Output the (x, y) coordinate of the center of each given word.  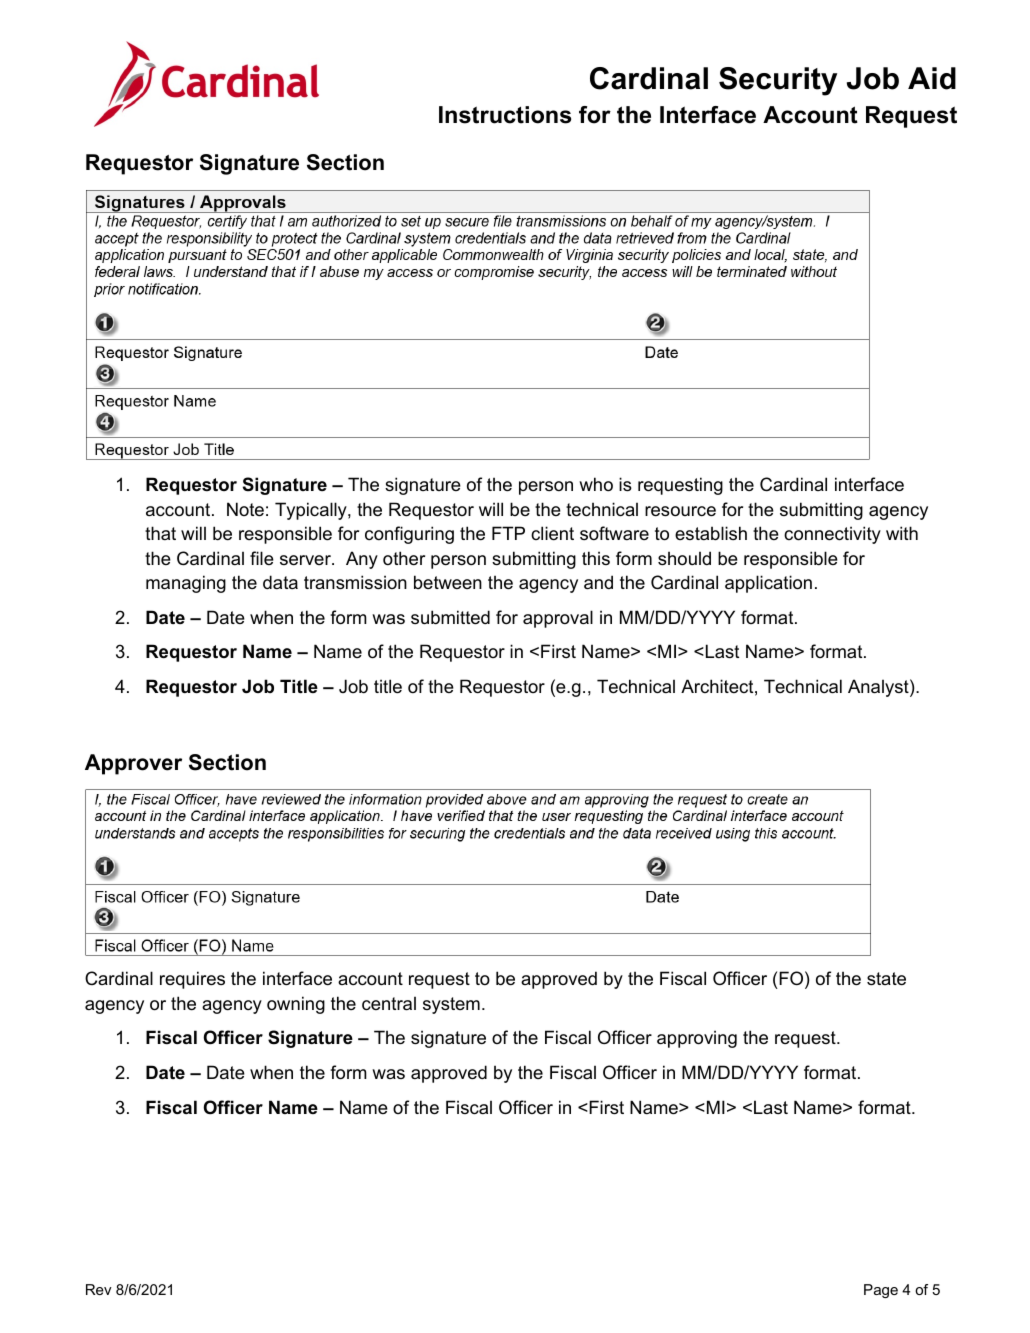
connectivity (832, 535)
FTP (508, 533)
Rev (99, 1289)
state (886, 979)
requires (192, 980)
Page (881, 1291)
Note (245, 509)
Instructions (505, 115)
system (451, 1005)
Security (778, 81)
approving (697, 1039)
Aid (932, 78)
